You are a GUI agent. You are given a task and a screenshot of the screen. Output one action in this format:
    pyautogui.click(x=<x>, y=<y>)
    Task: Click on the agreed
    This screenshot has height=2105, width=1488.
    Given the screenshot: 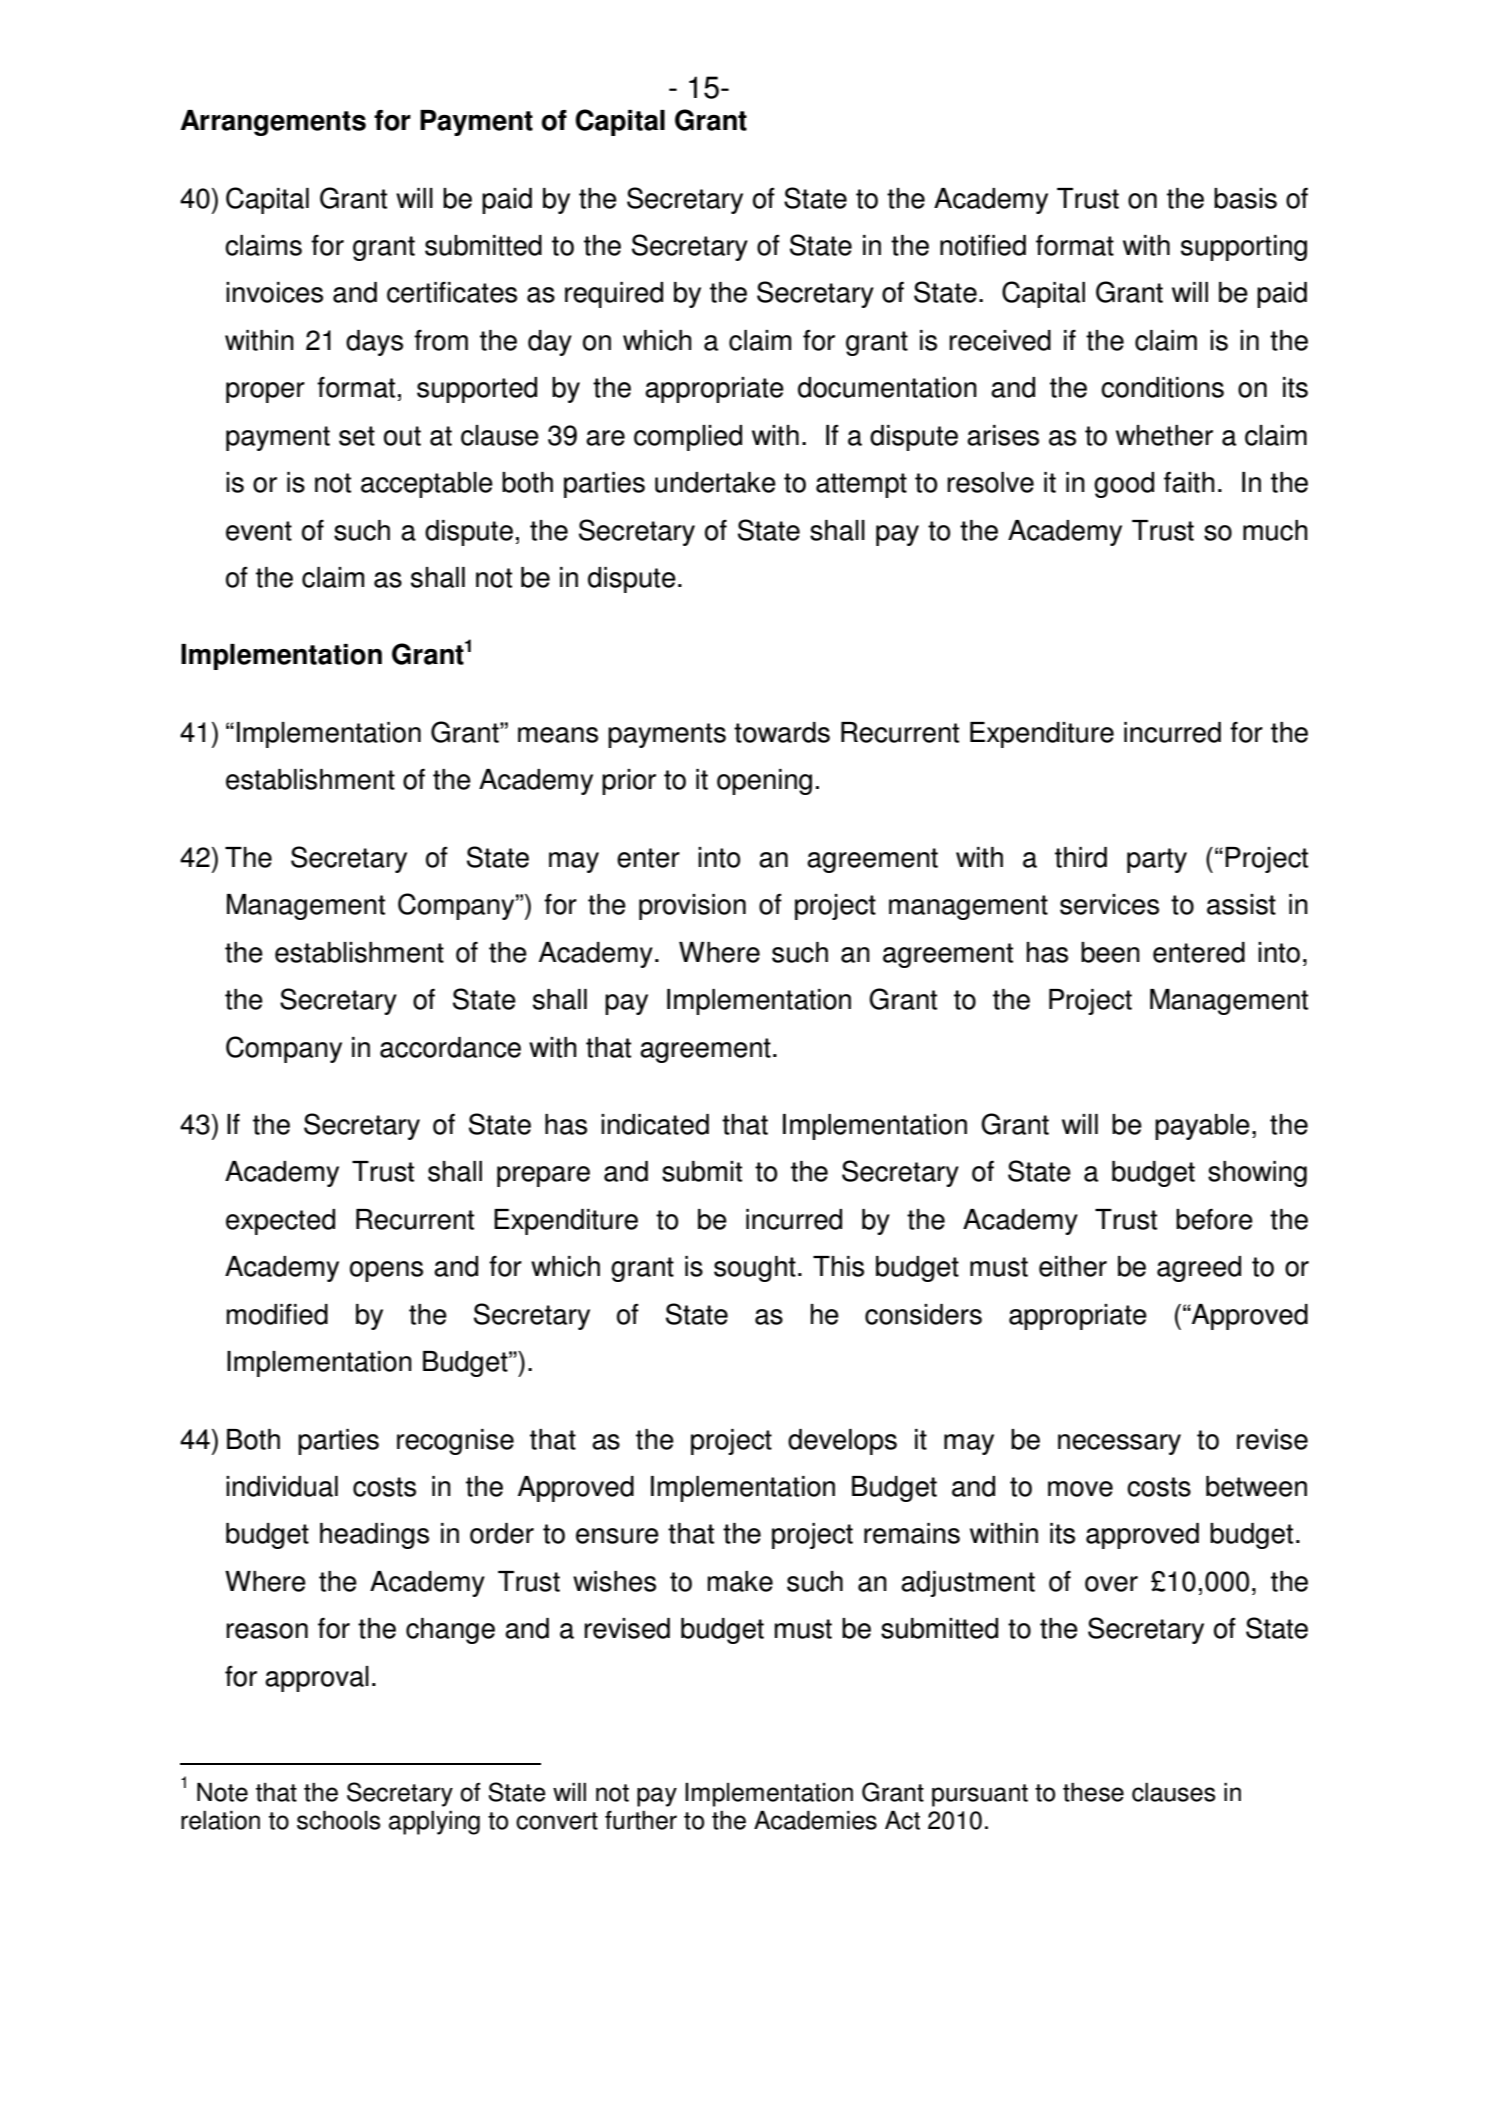 What is the action you would take?
    pyautogui.click(x=1199, y=1269)
